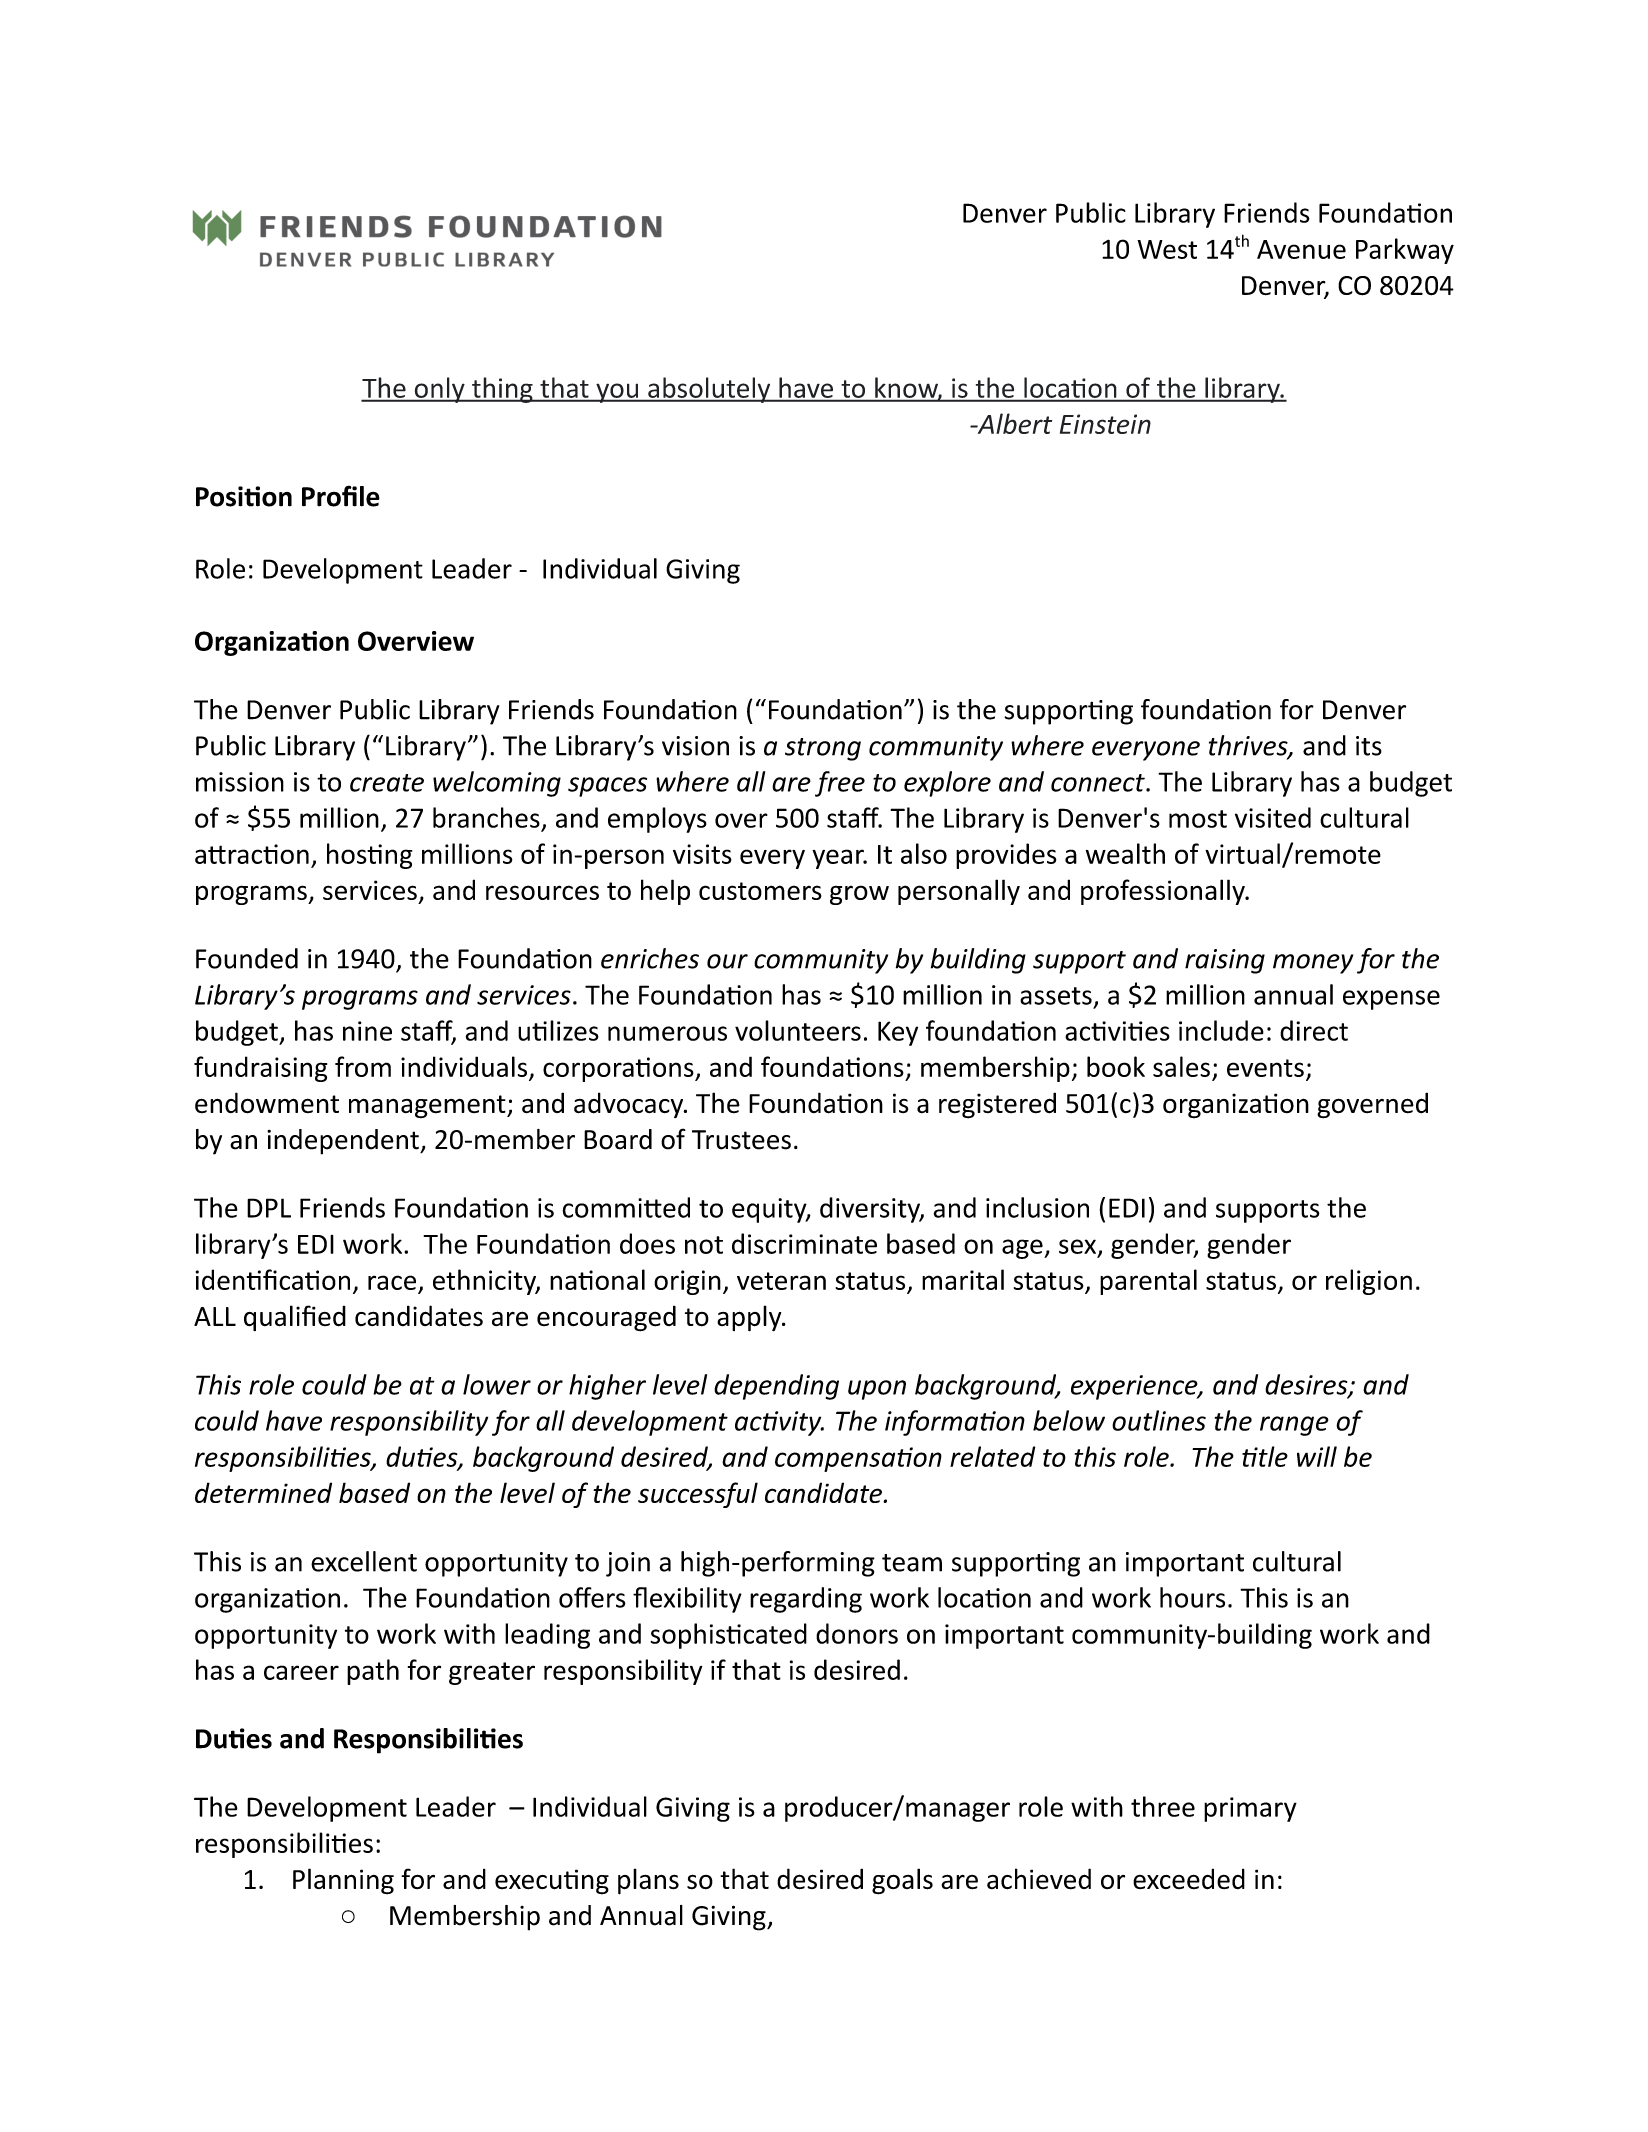 The width and height of the screenshot is (1648, 2132). I want to click on depending, so click(776, 1387).
